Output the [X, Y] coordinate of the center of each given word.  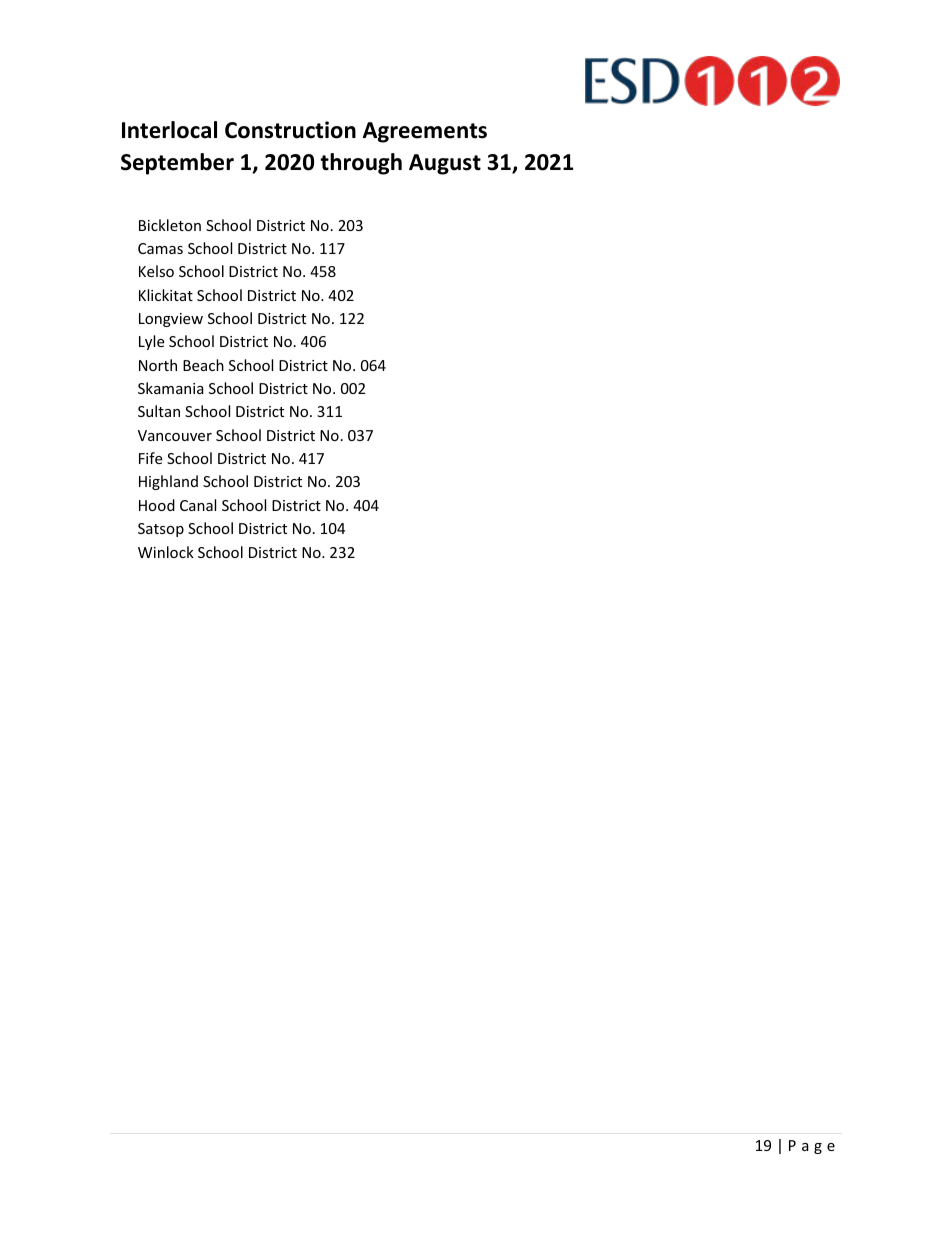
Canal [198, 505]
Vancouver [175, 435]
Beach [203, 365]
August [445, 164]
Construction [290, 130]
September [177, 164]
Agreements [425, 132]
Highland [168, 482]
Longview [171, 320]
